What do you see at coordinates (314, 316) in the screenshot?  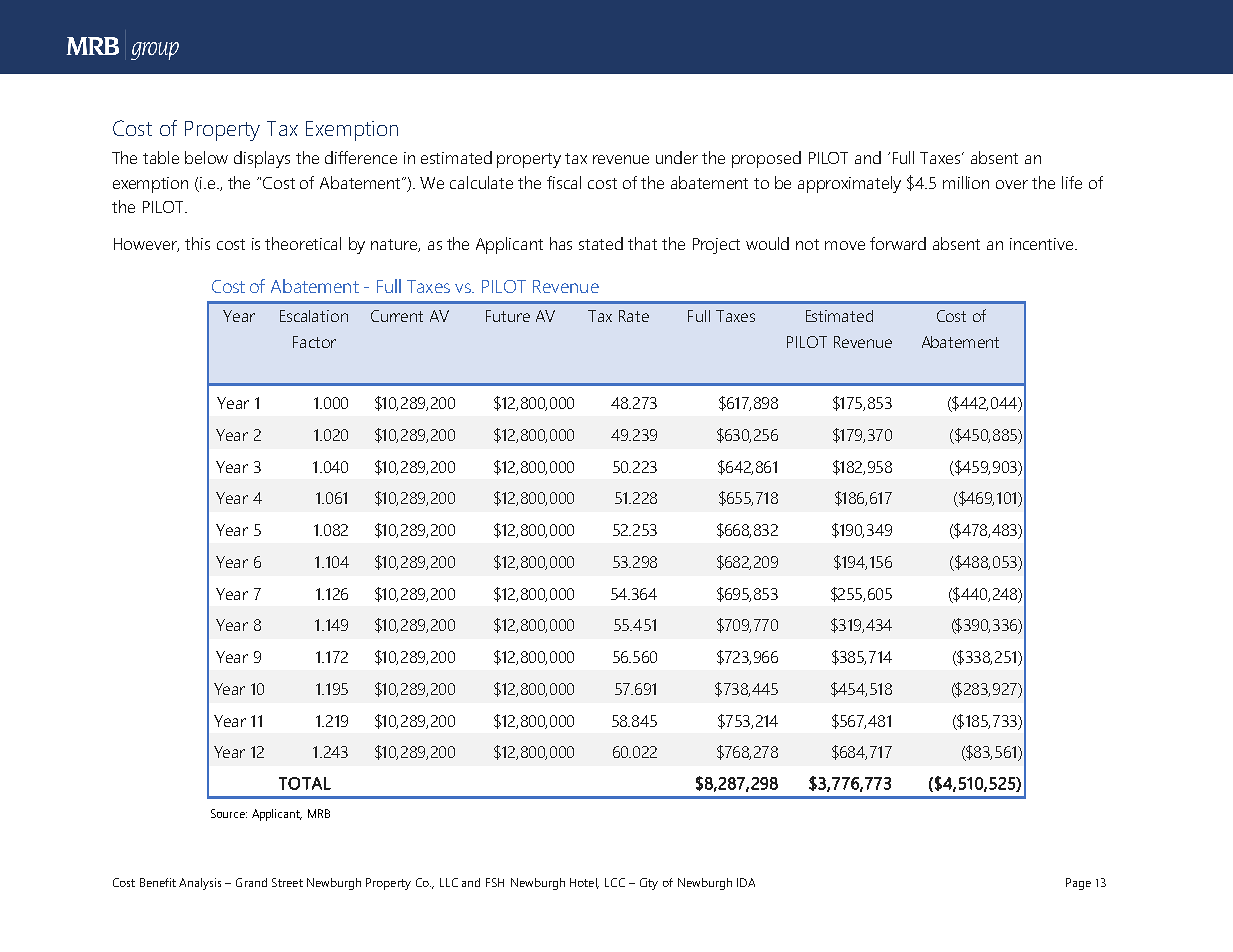 I see `Escalation` at bounding box center [314, 316].
